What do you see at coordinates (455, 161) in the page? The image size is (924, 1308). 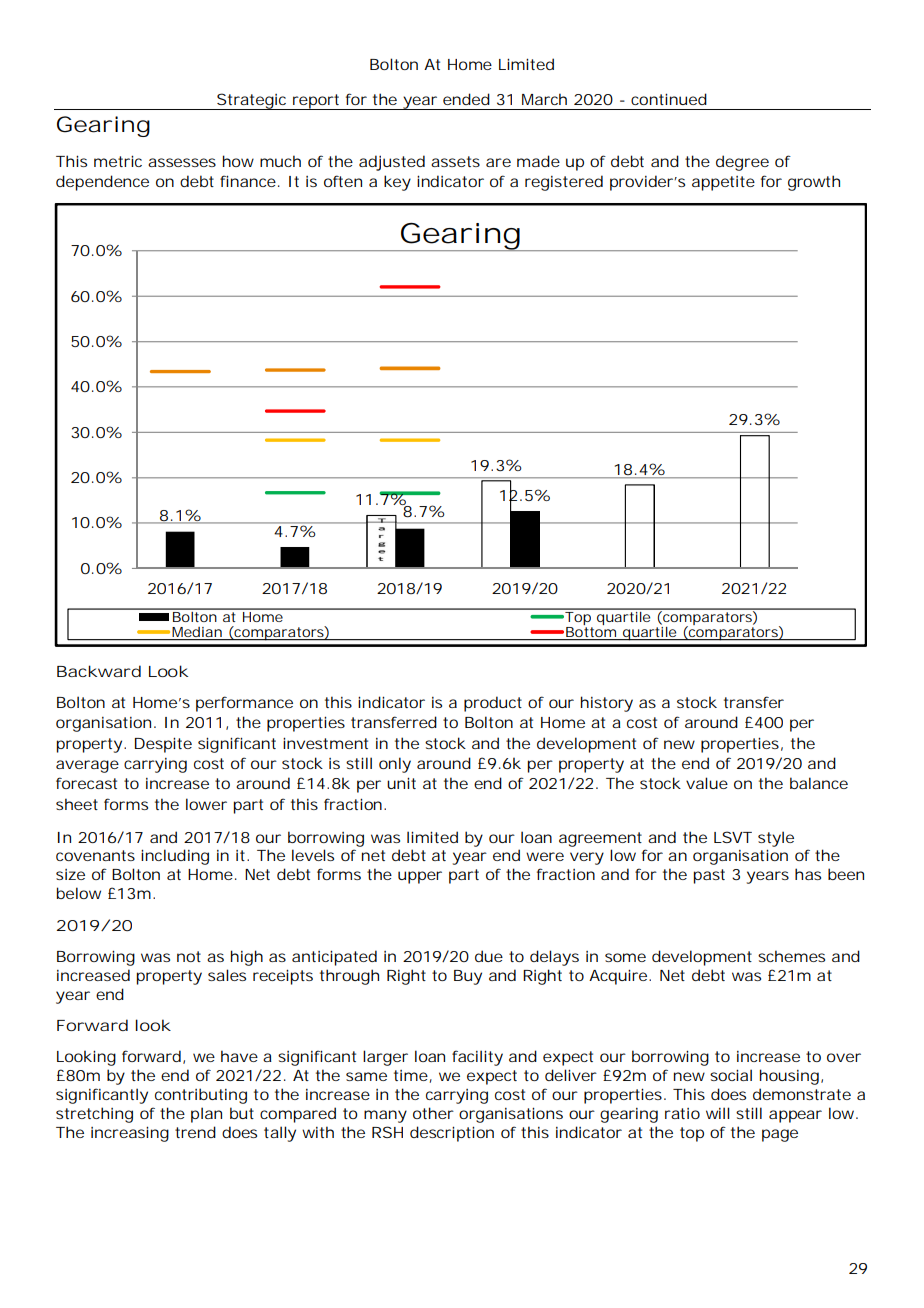 I see `assets` at bounding box center [455, 161].
